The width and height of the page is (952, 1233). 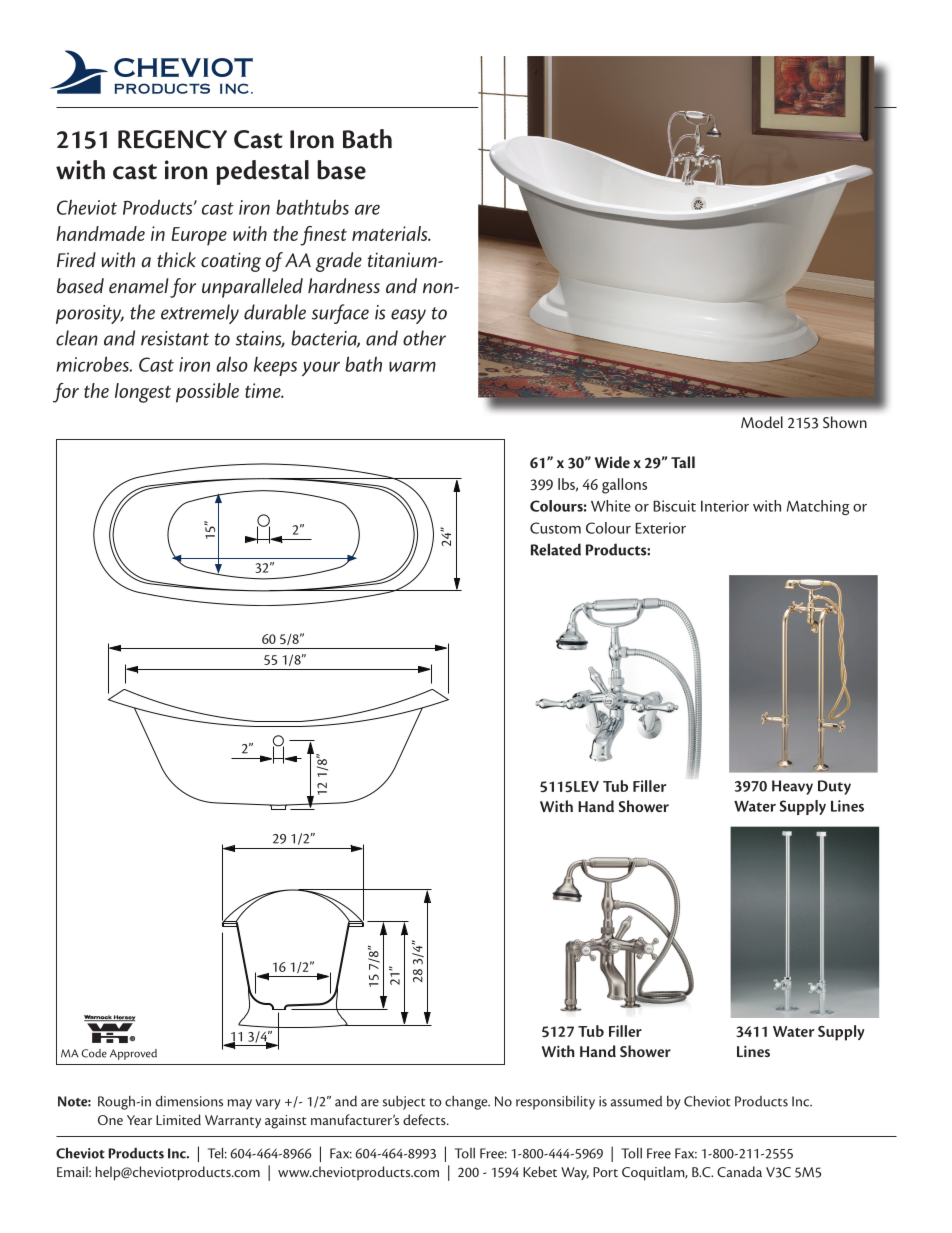 What do you see at coordinates (178, 1119) in the page?
I see `Limited` at bounding box center [178, 1119].
